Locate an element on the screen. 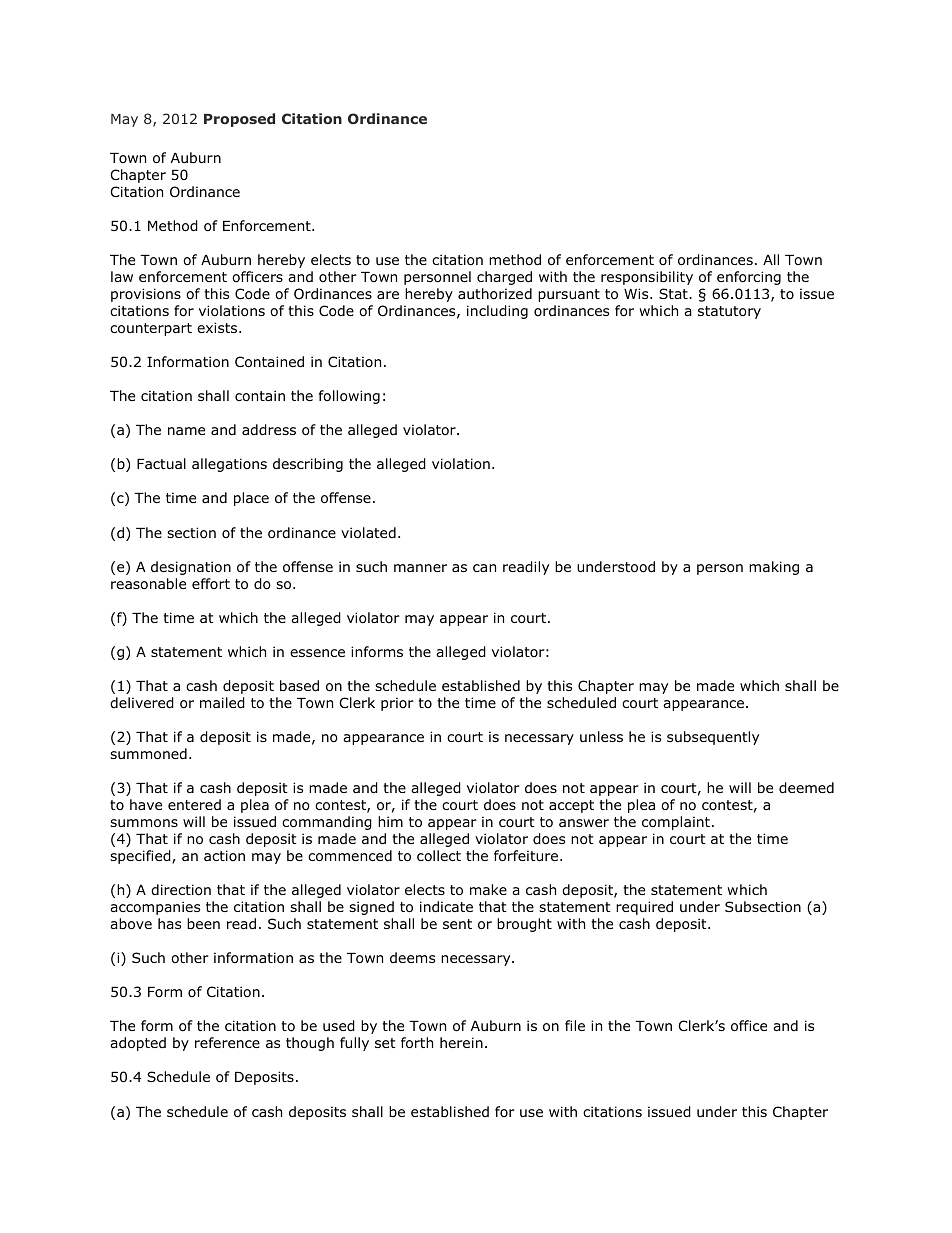 The height and width of the screenshot is (1233, 952). reference is located at coordinates (227, 1042).
